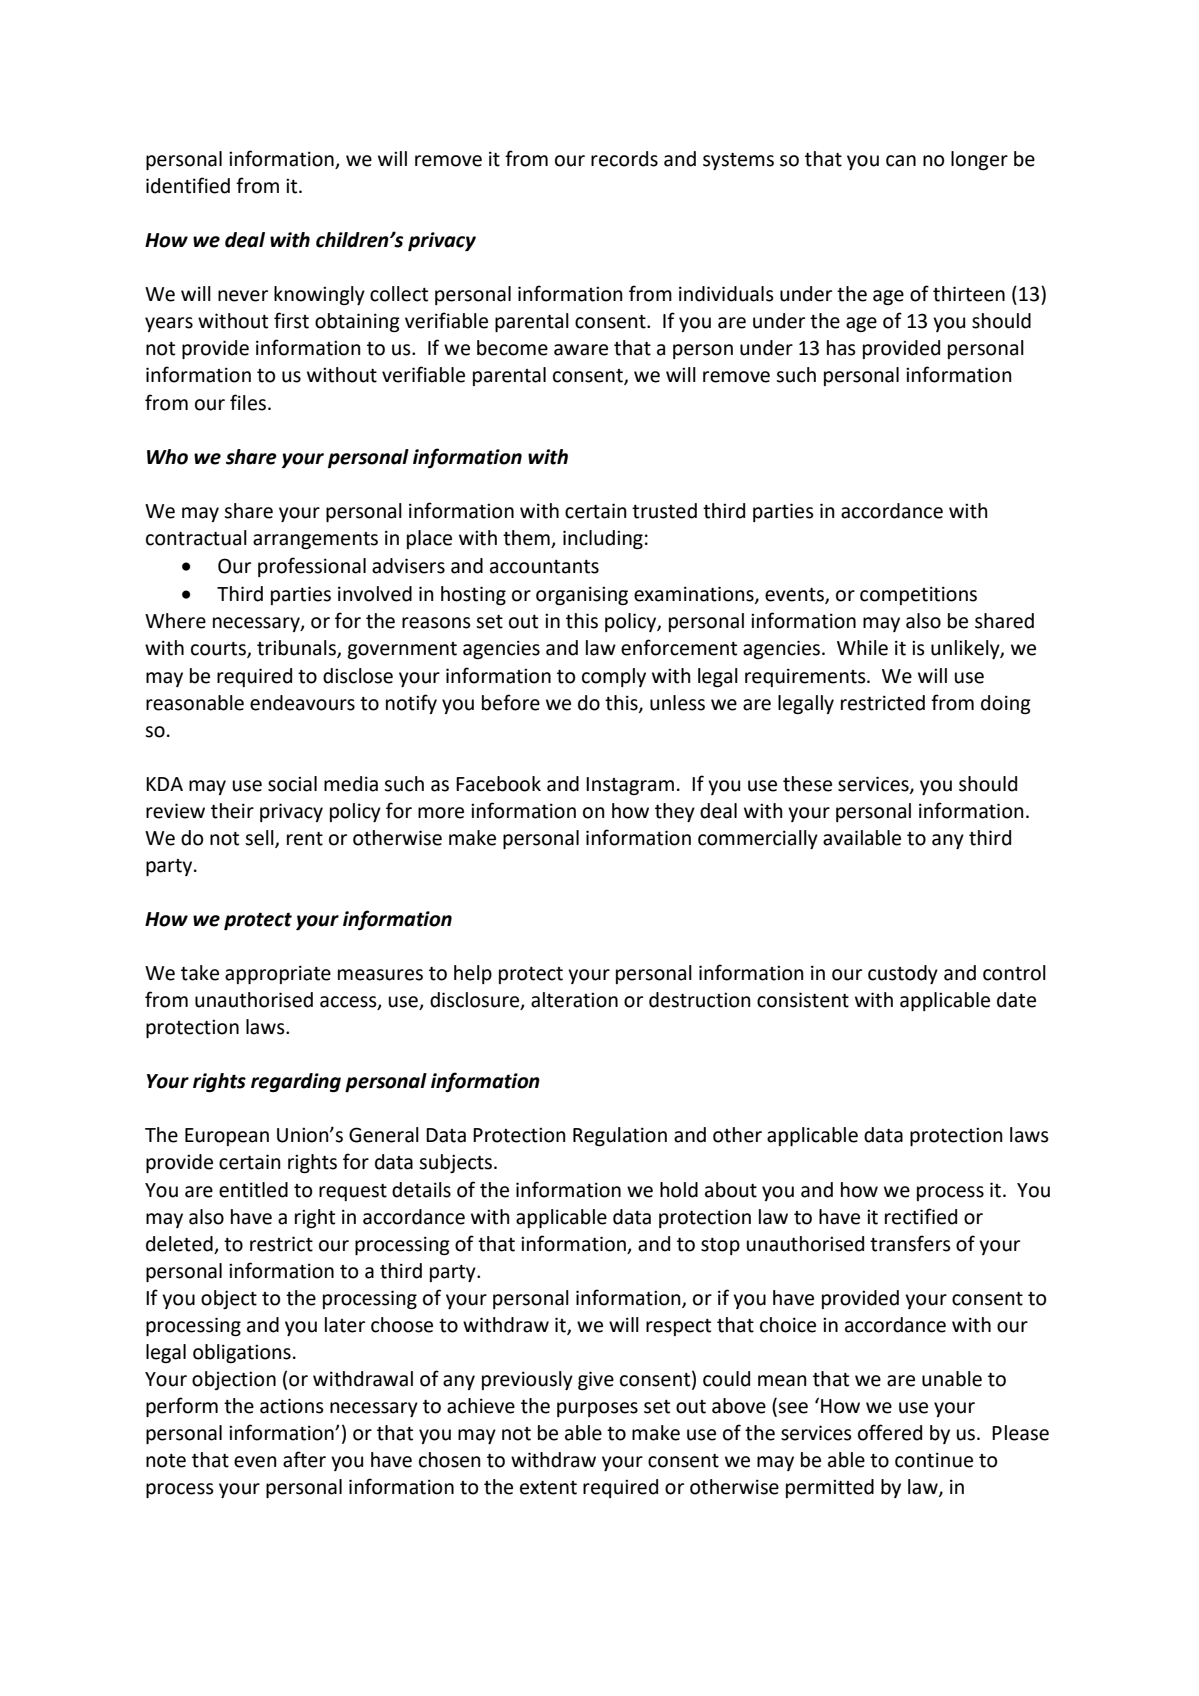 The height and width of the image is (1696, 1199). Describe the element at coordinates (315, 540) in the image. I see `arrangements` at that location.
